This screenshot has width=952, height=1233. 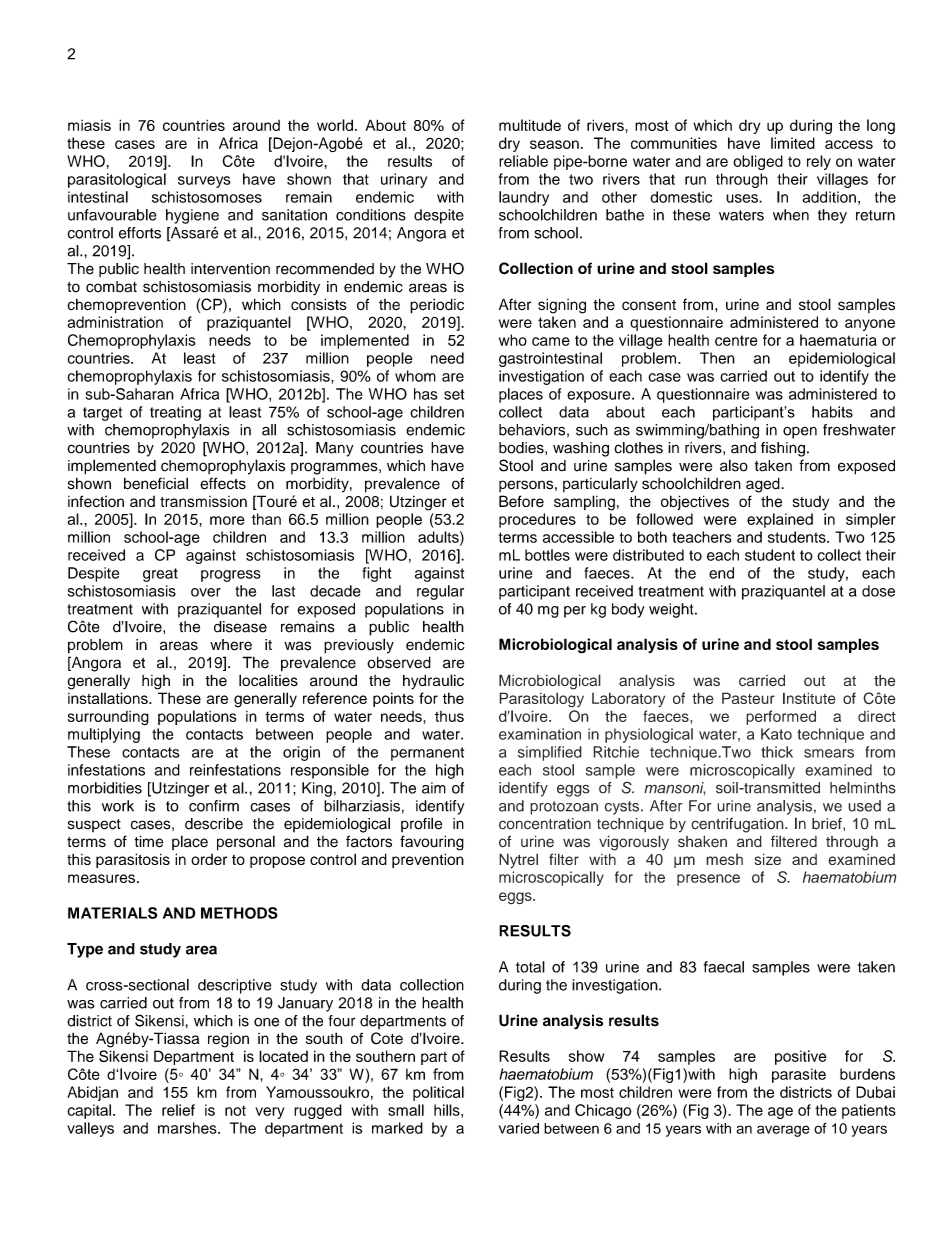 What do you see at coordinates (438, 1093) in the screenshot?
I see `political` at bounding box center [438, 1093].
